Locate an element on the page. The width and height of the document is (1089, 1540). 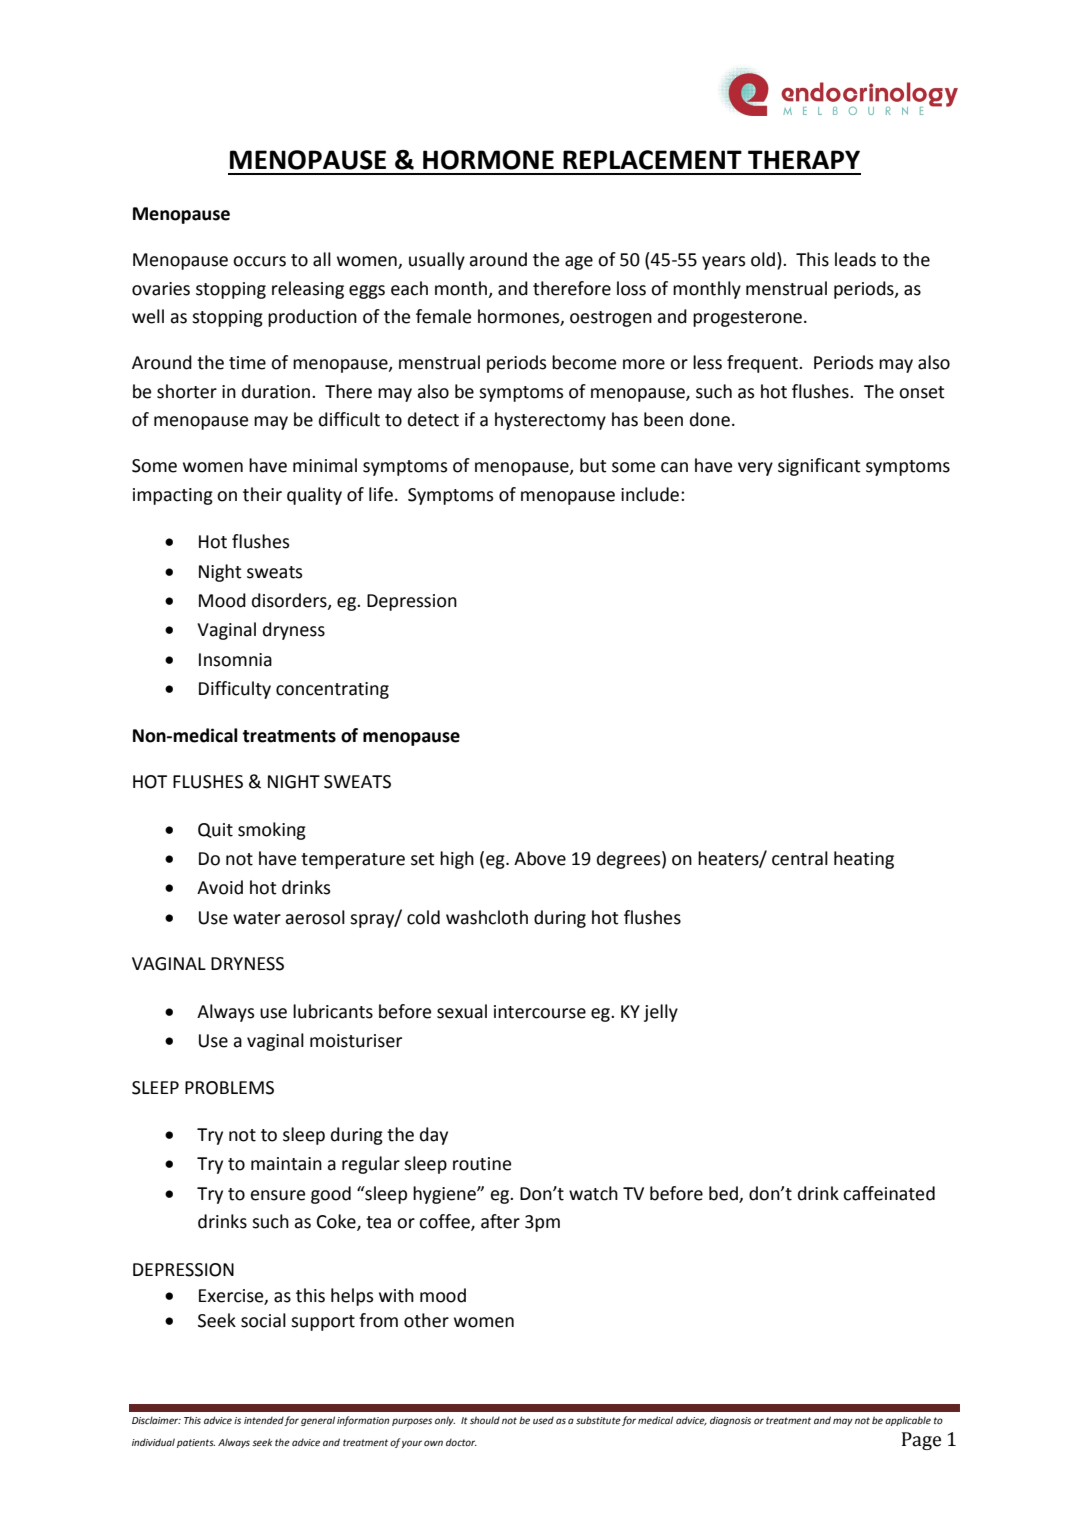
hysterectomy is located at coordinates (550, 421).
